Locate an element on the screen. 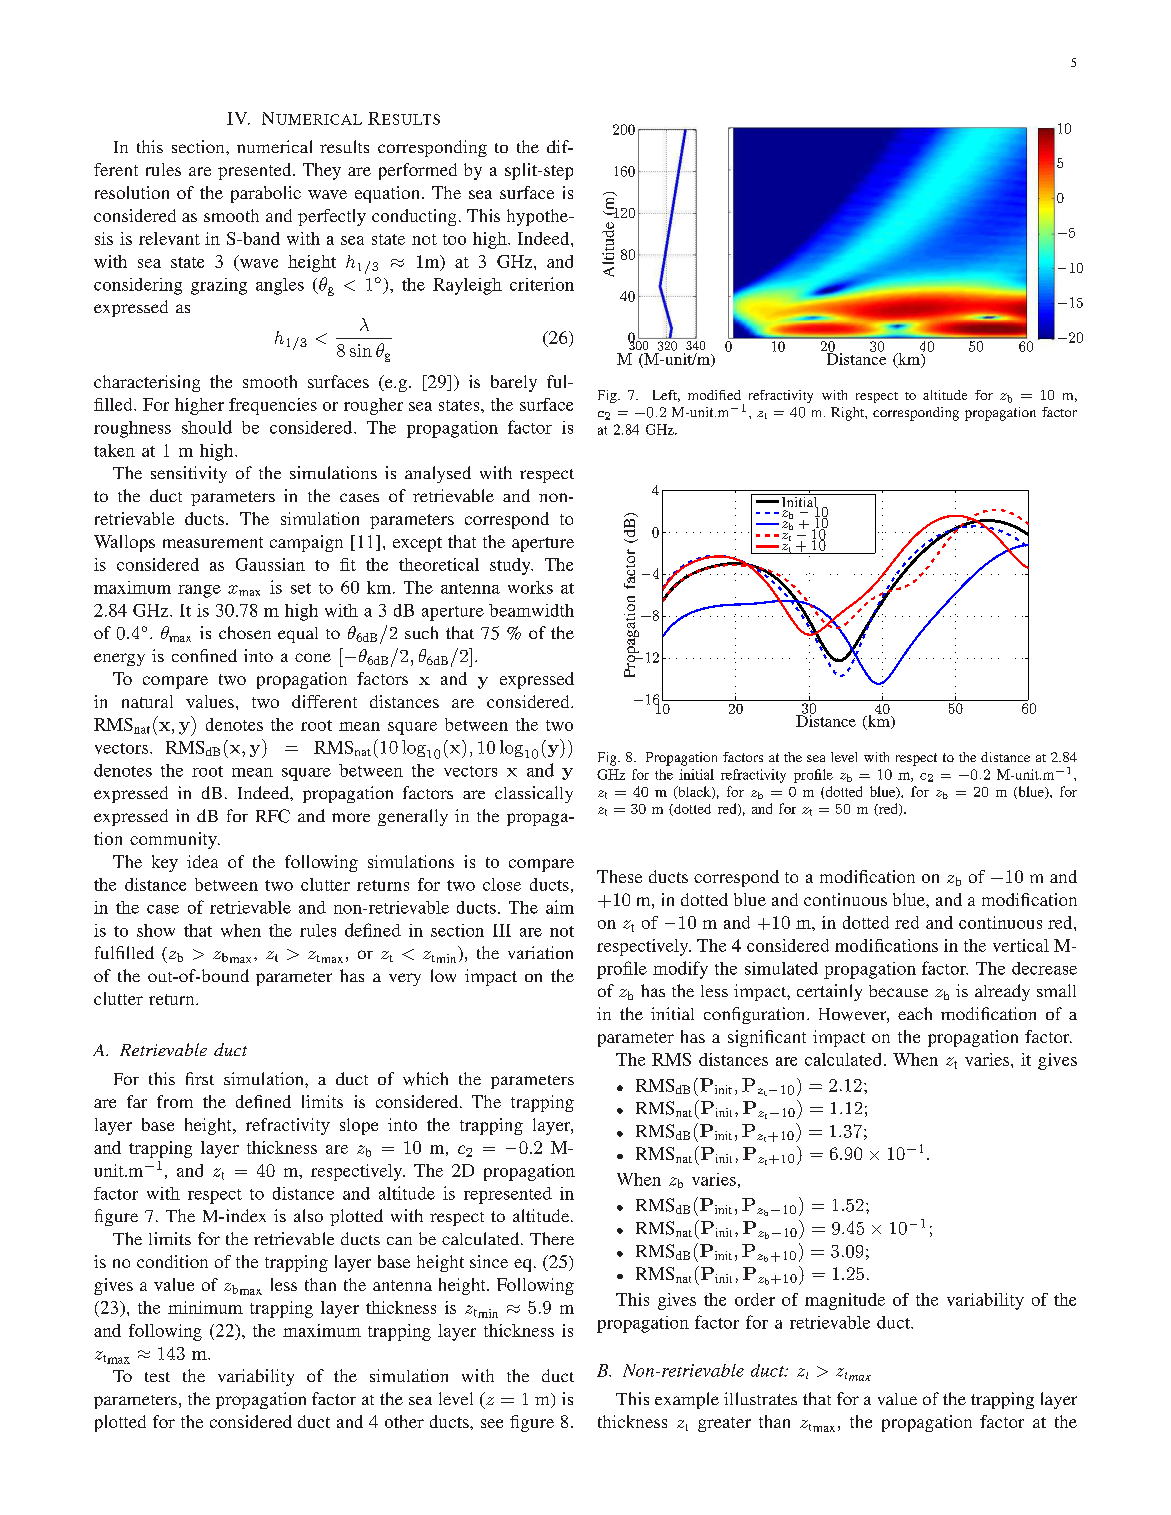 The width and height of the screenshot is (1171, 1515). modified is located at coordinates (714, 395).
